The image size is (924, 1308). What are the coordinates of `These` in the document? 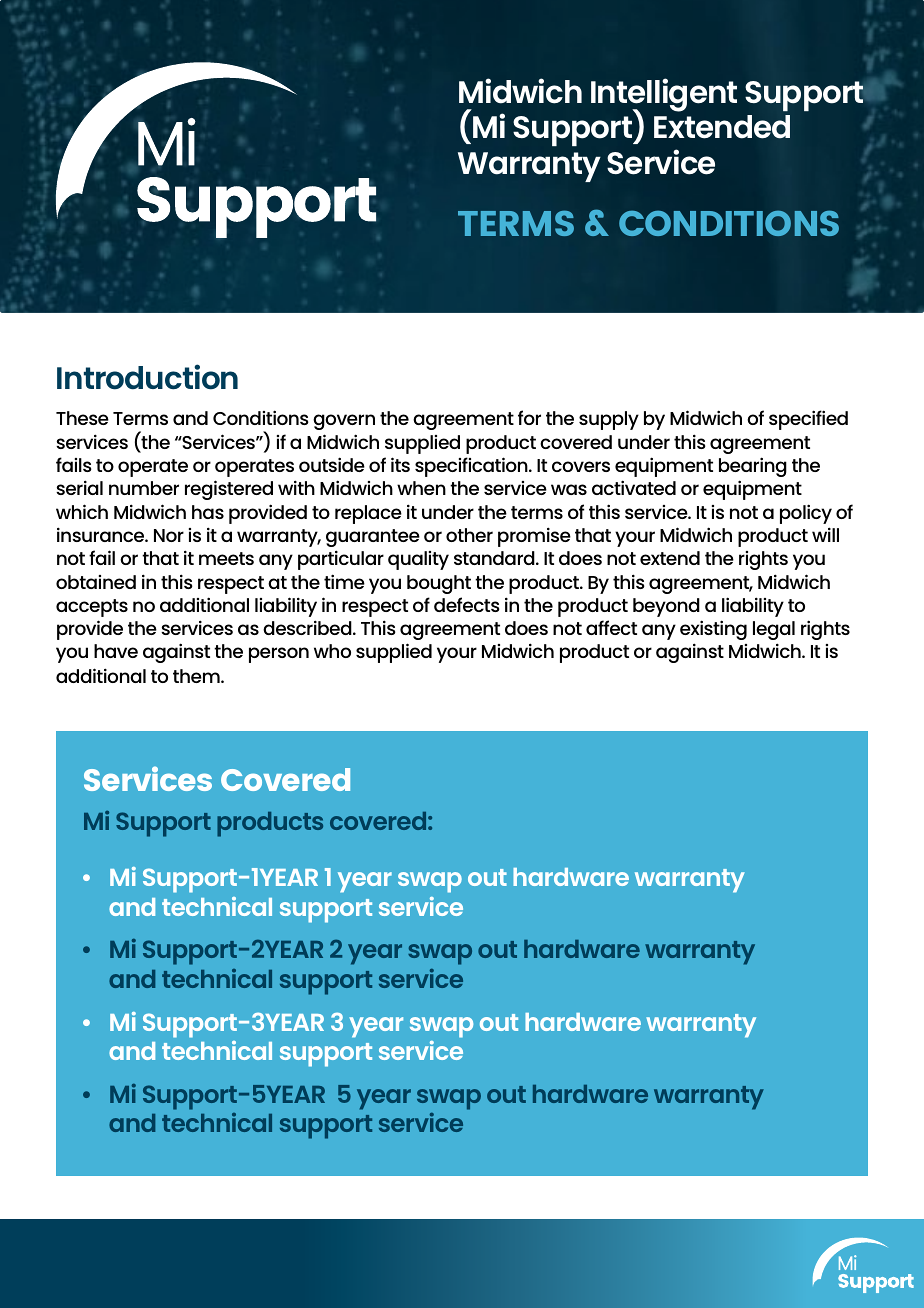 It's located at (82, 418).
